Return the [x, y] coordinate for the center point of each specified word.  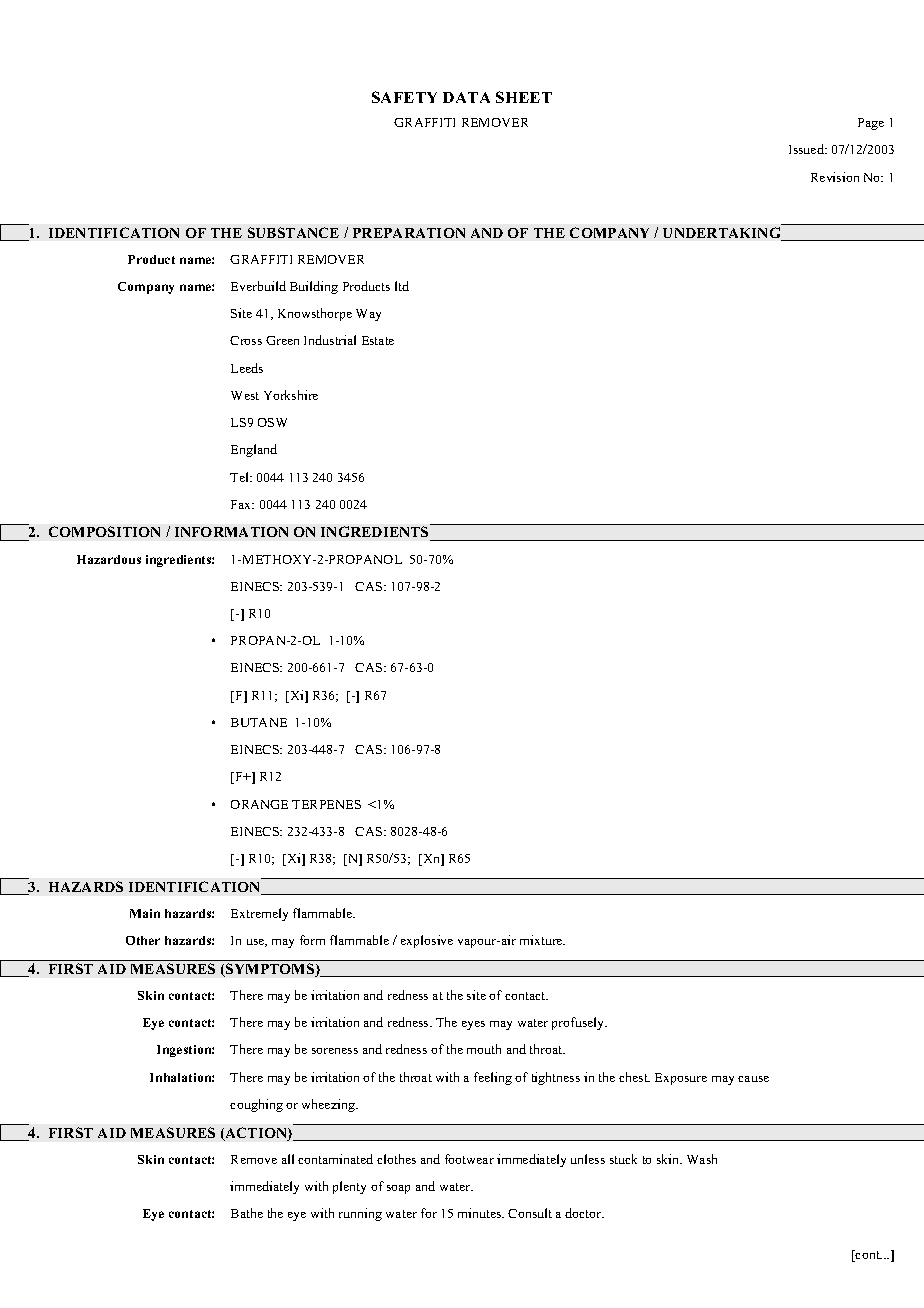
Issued [808, 149]
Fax [242, 504]
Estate [378, 340]
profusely [579, 1023]
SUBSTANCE [293, 232]
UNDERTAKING [723, 234]
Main [145, 913]
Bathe [247, 1213]
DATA [466, 97]
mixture [542, 940]
